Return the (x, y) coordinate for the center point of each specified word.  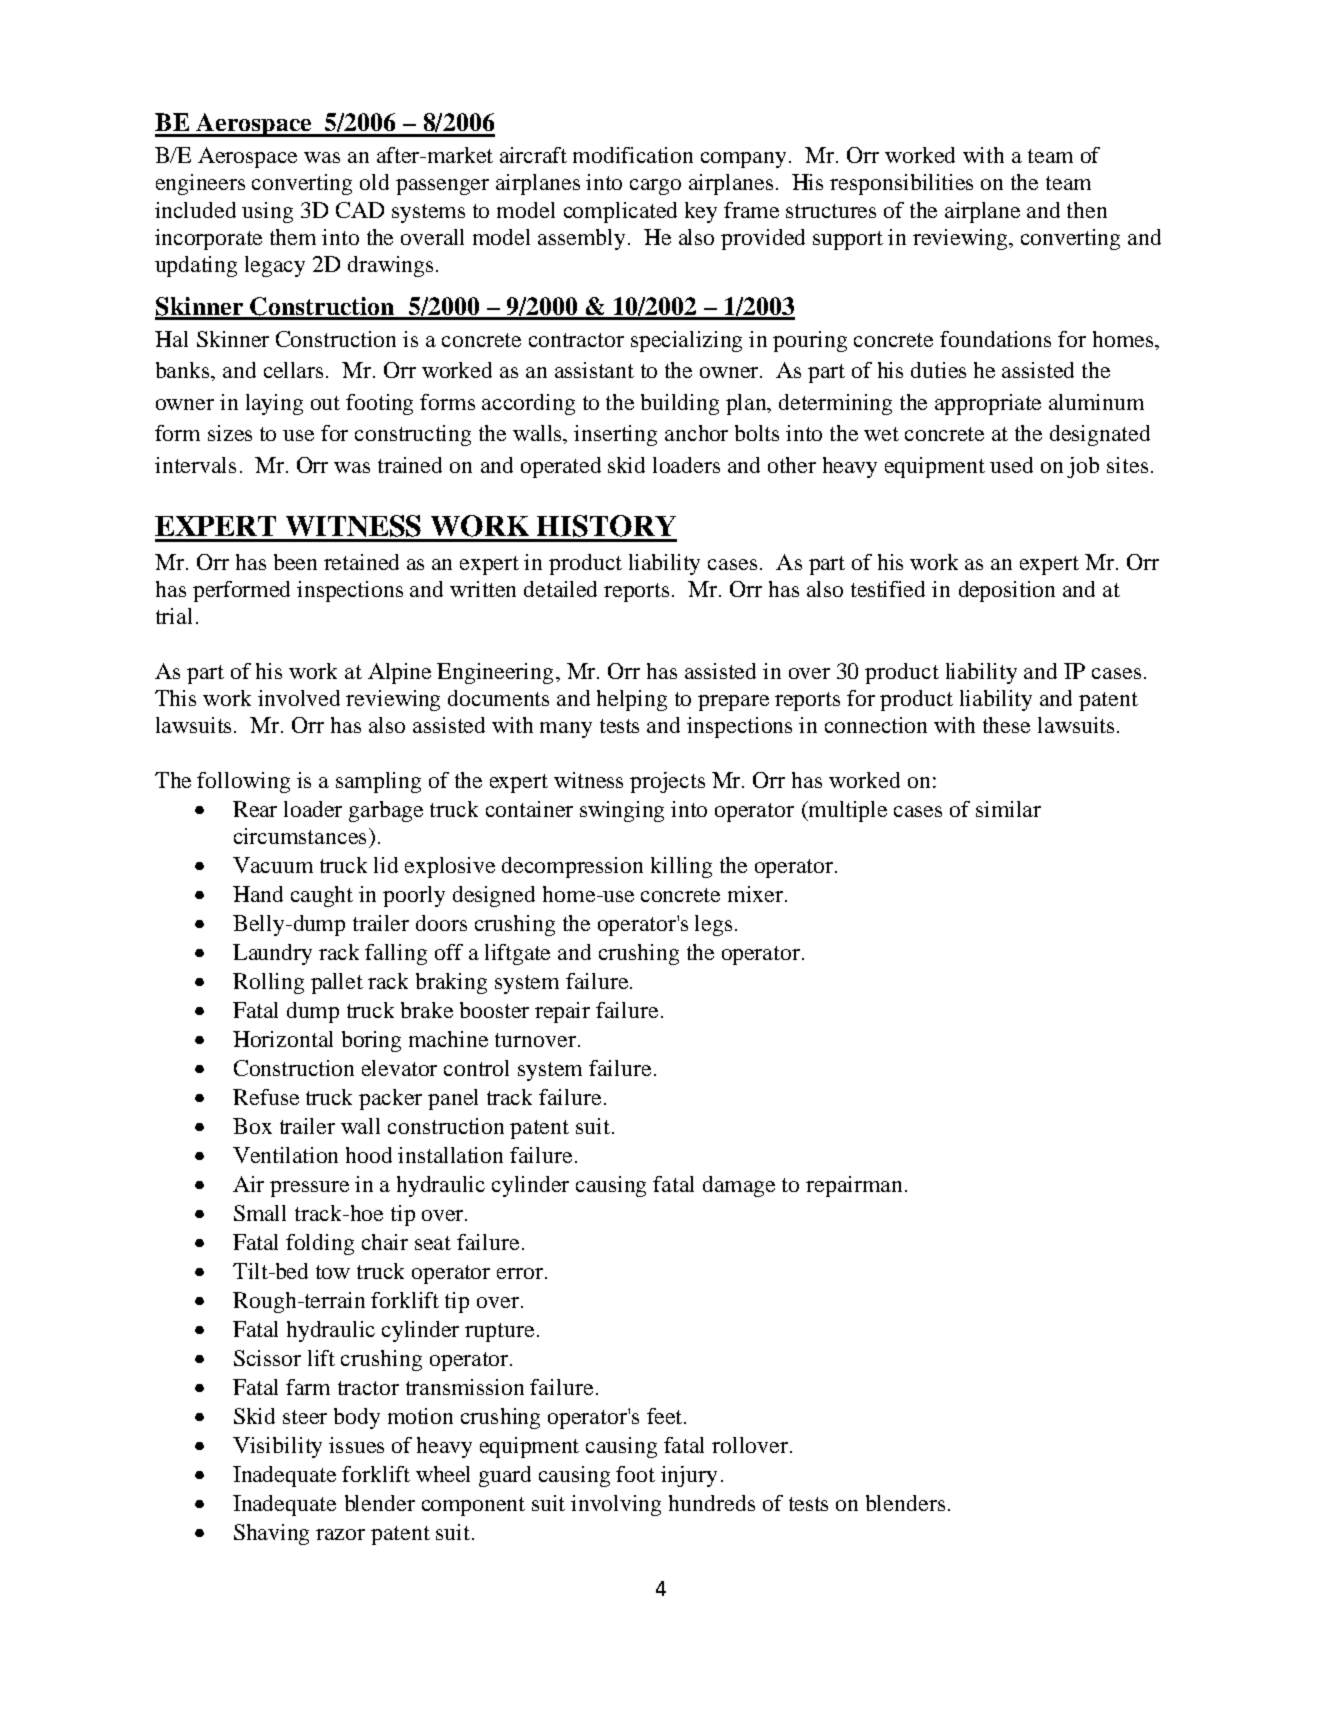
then (1087, 210)
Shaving (271, 1534)
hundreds (712, 1503)
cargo (655, 187)
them (293, 237)
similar (1008, 809)
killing (681, 867)
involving (616, 1505)
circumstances (300, 836)
